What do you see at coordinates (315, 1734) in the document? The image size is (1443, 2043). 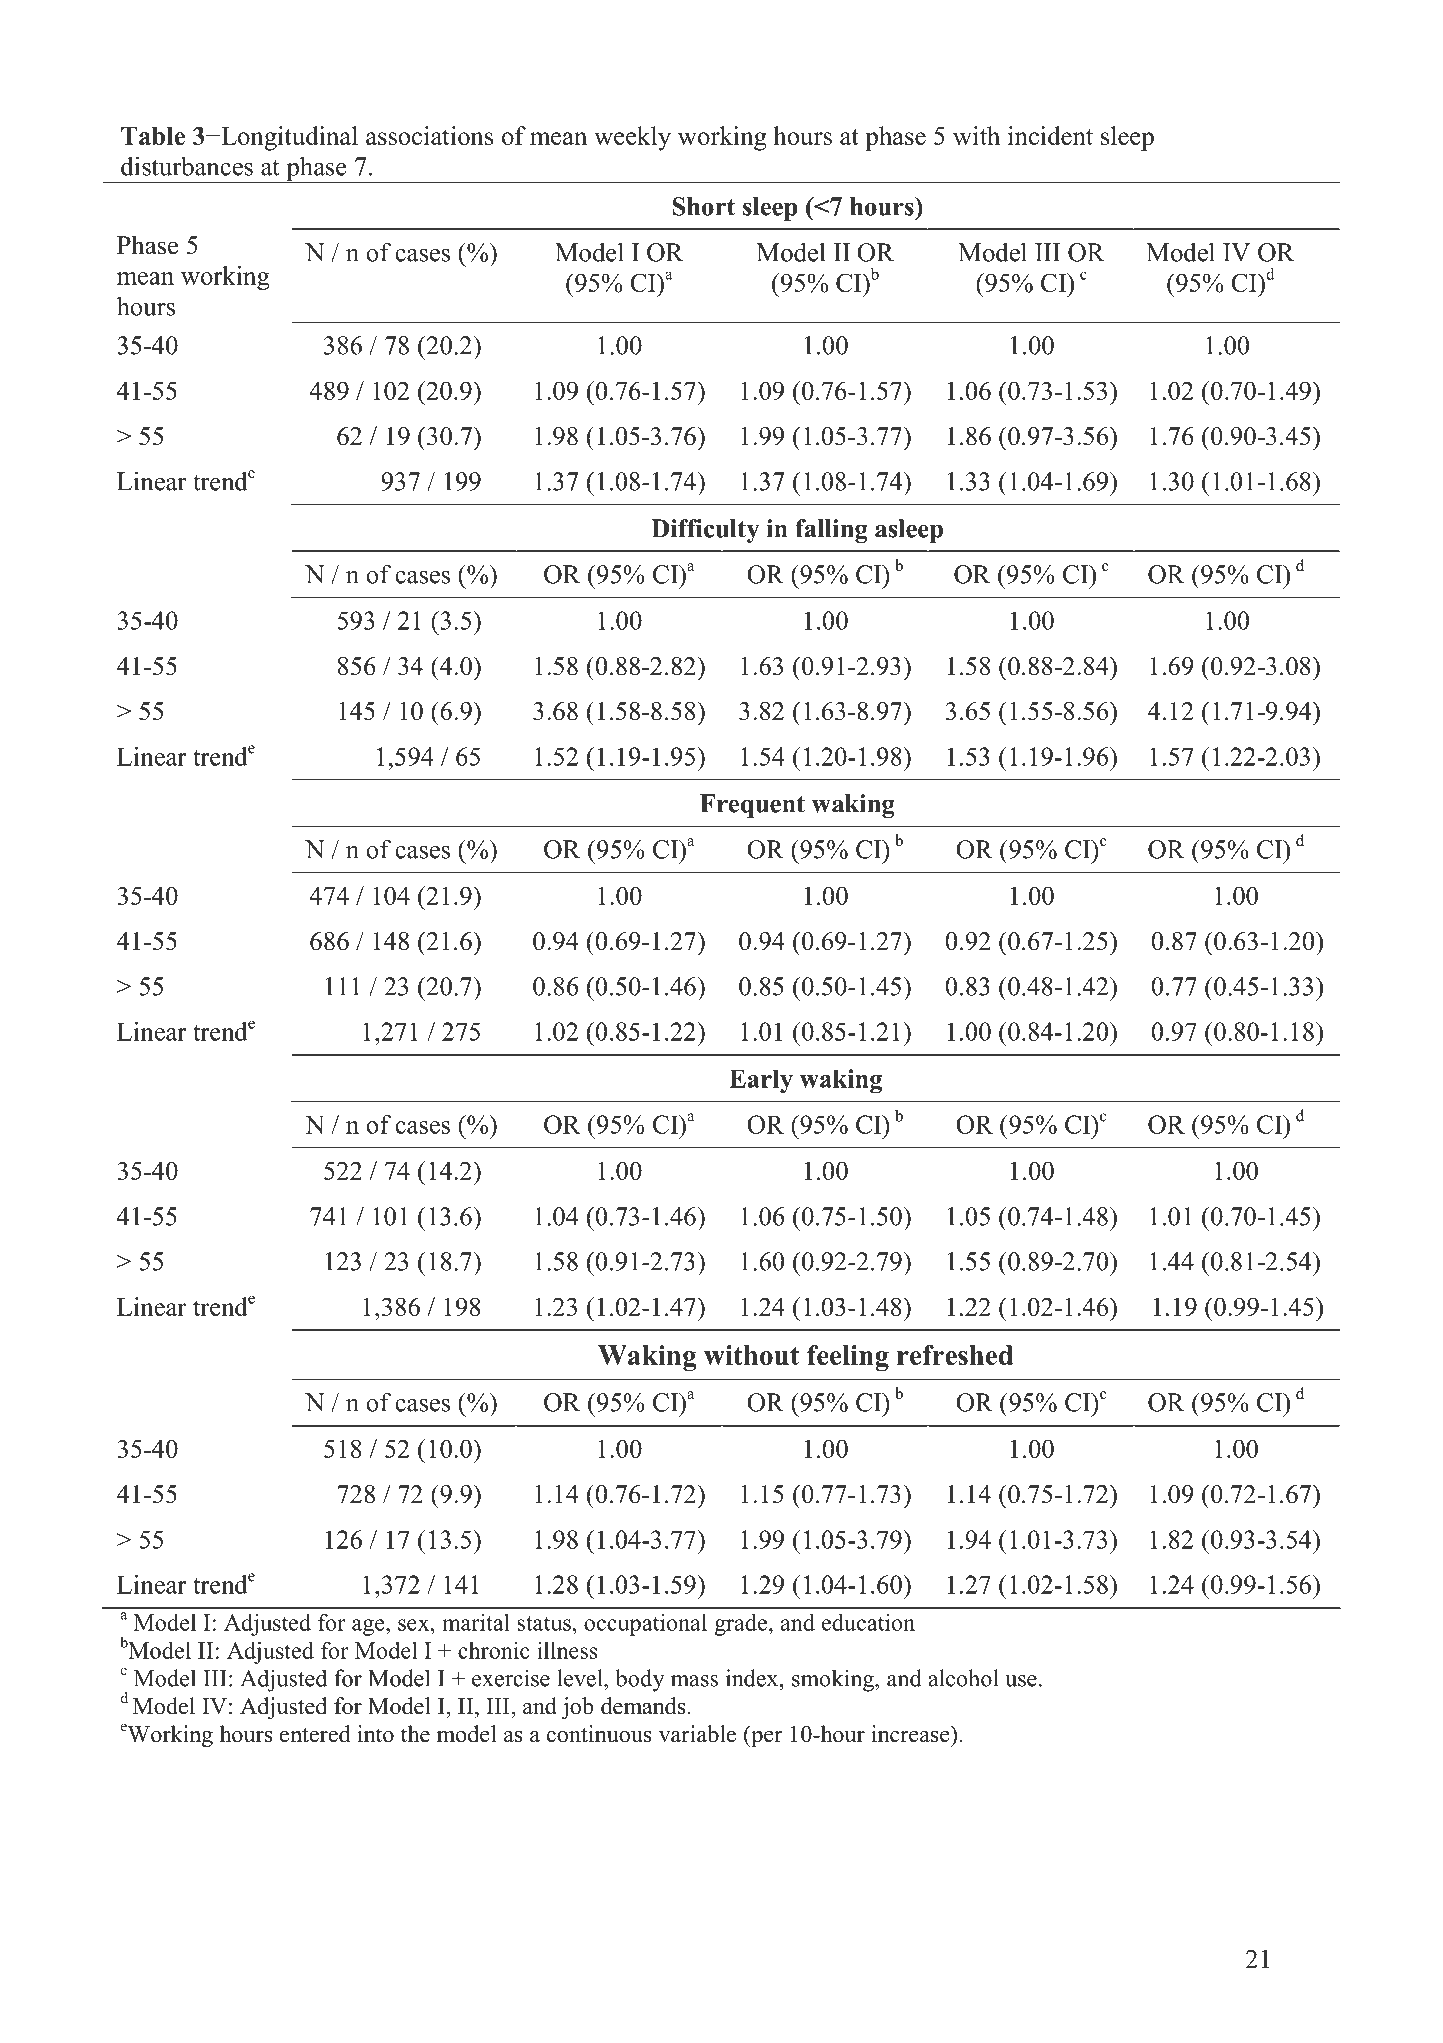 I see `entered` at bounding box center [315, 1734].
